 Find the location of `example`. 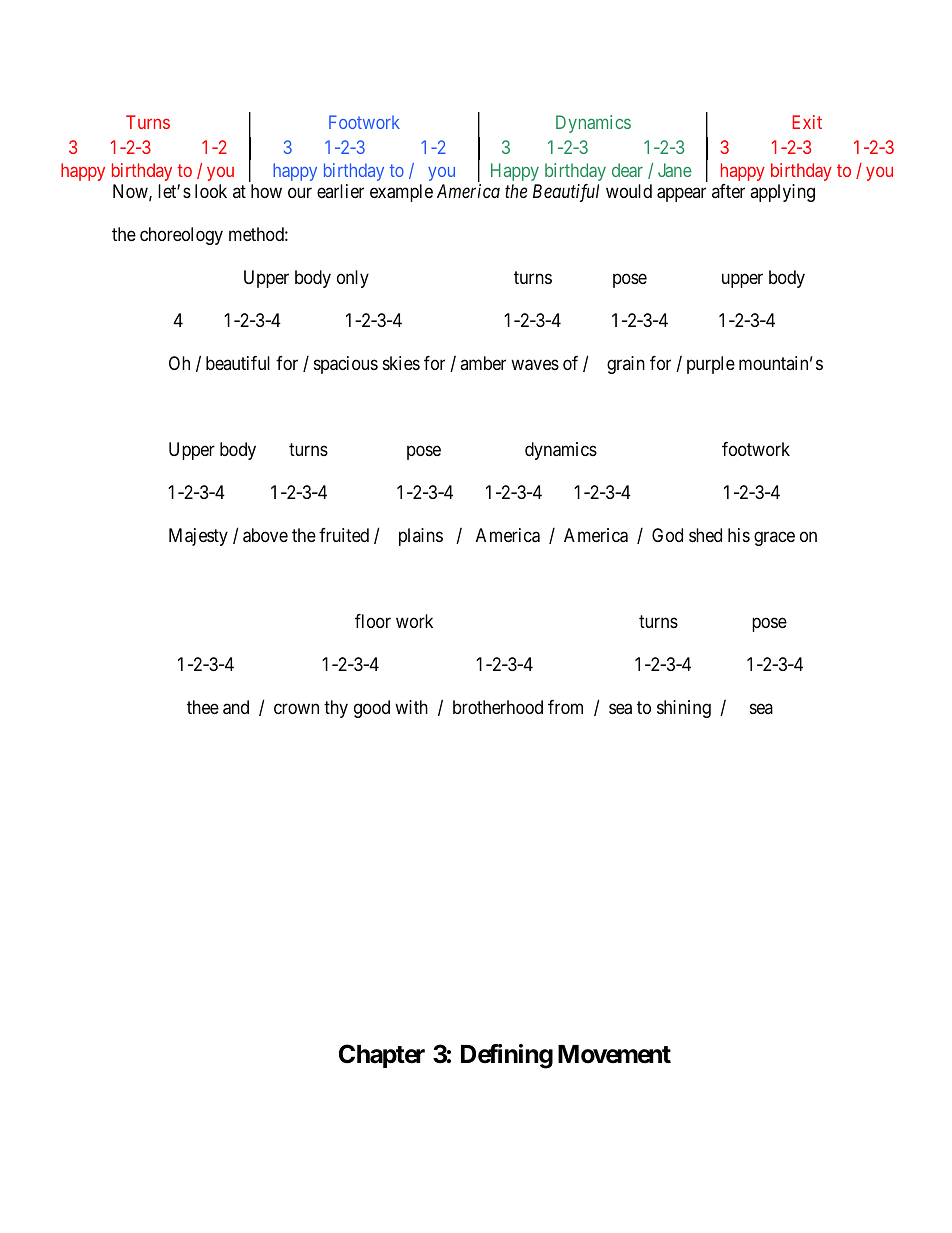

example is located at coordinates (401, 193).
